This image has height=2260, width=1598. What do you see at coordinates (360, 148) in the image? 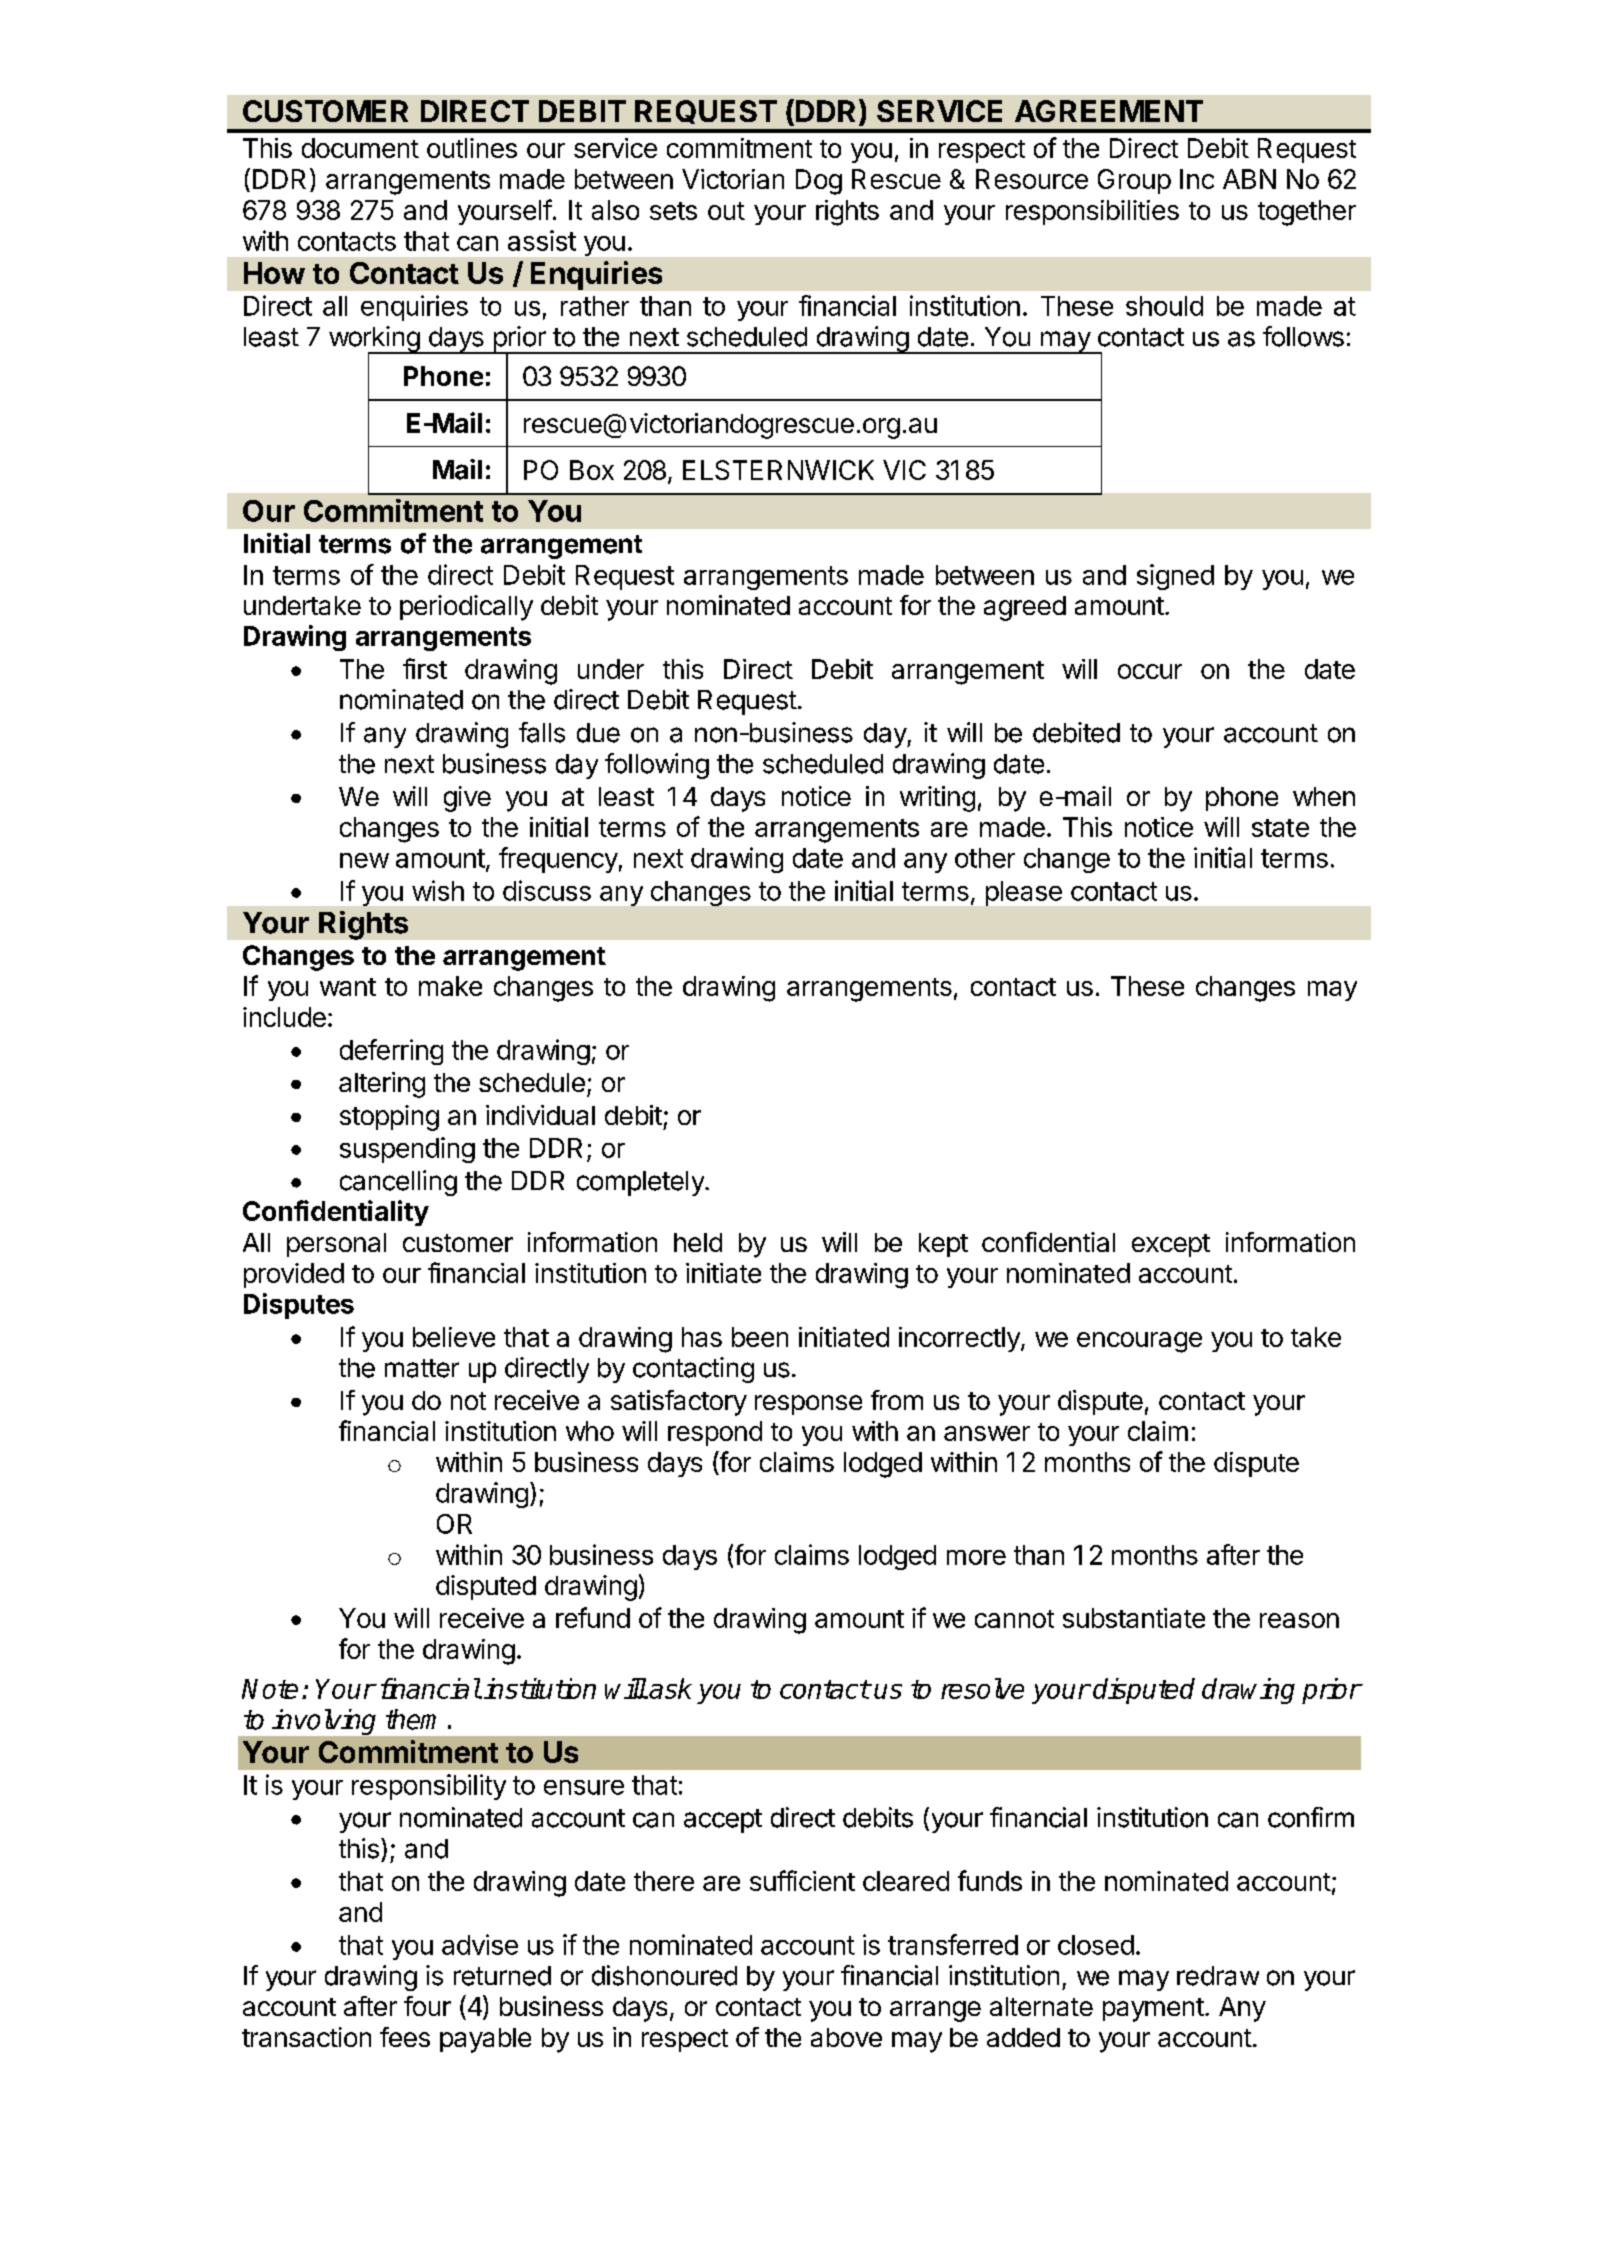
I see `document` at bounding box center [360, 148].
